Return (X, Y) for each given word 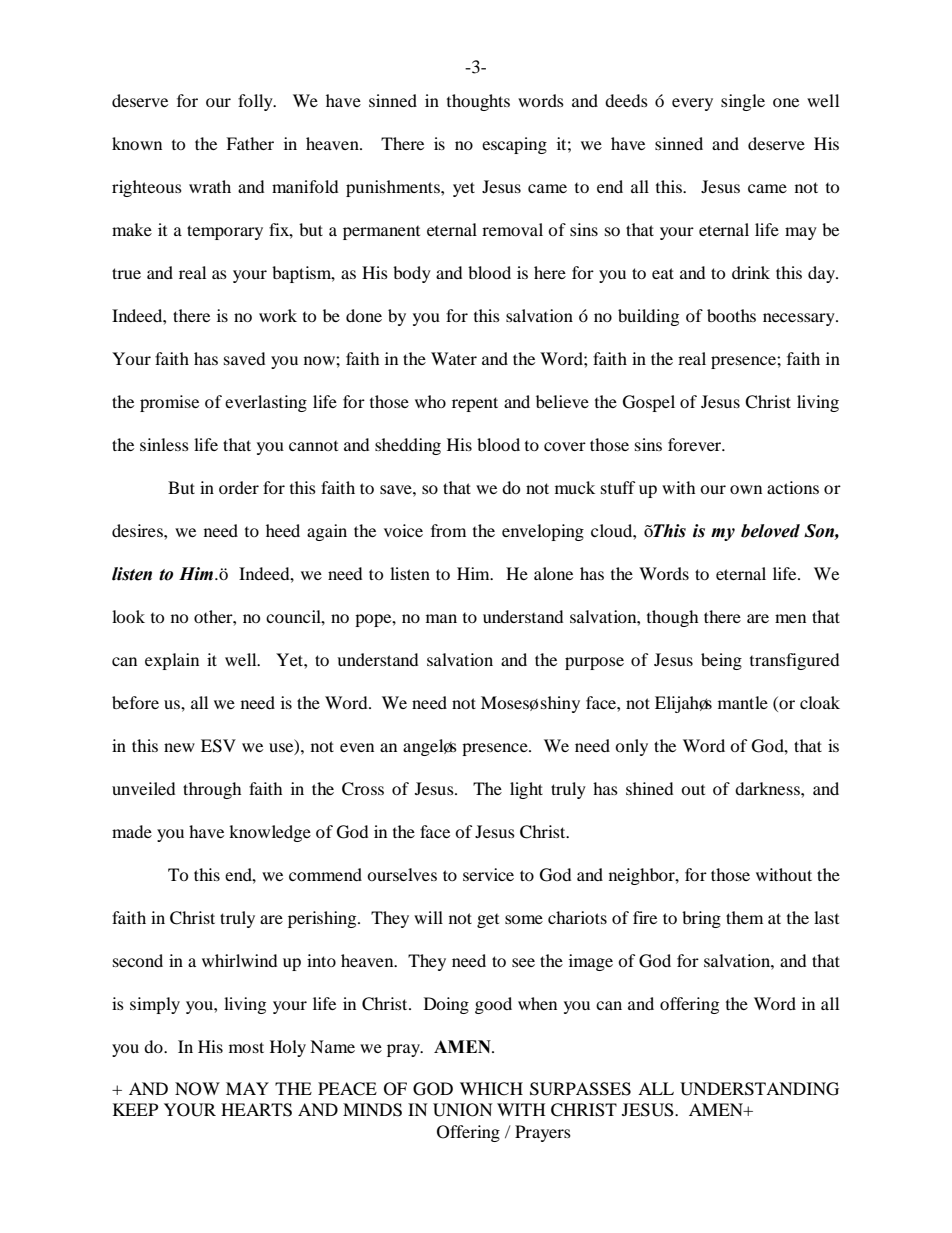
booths (731, 315)
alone (553, 573)
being (721, 661)
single (743, 102)
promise (169, 403)
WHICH (491, 1089)
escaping (514, 145)
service (488, 874)
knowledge (270, 833)
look (128, 616)
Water (454, 358)
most (246, 1047)
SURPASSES (580, 1089)
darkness (768, 788)
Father (250, 143)
